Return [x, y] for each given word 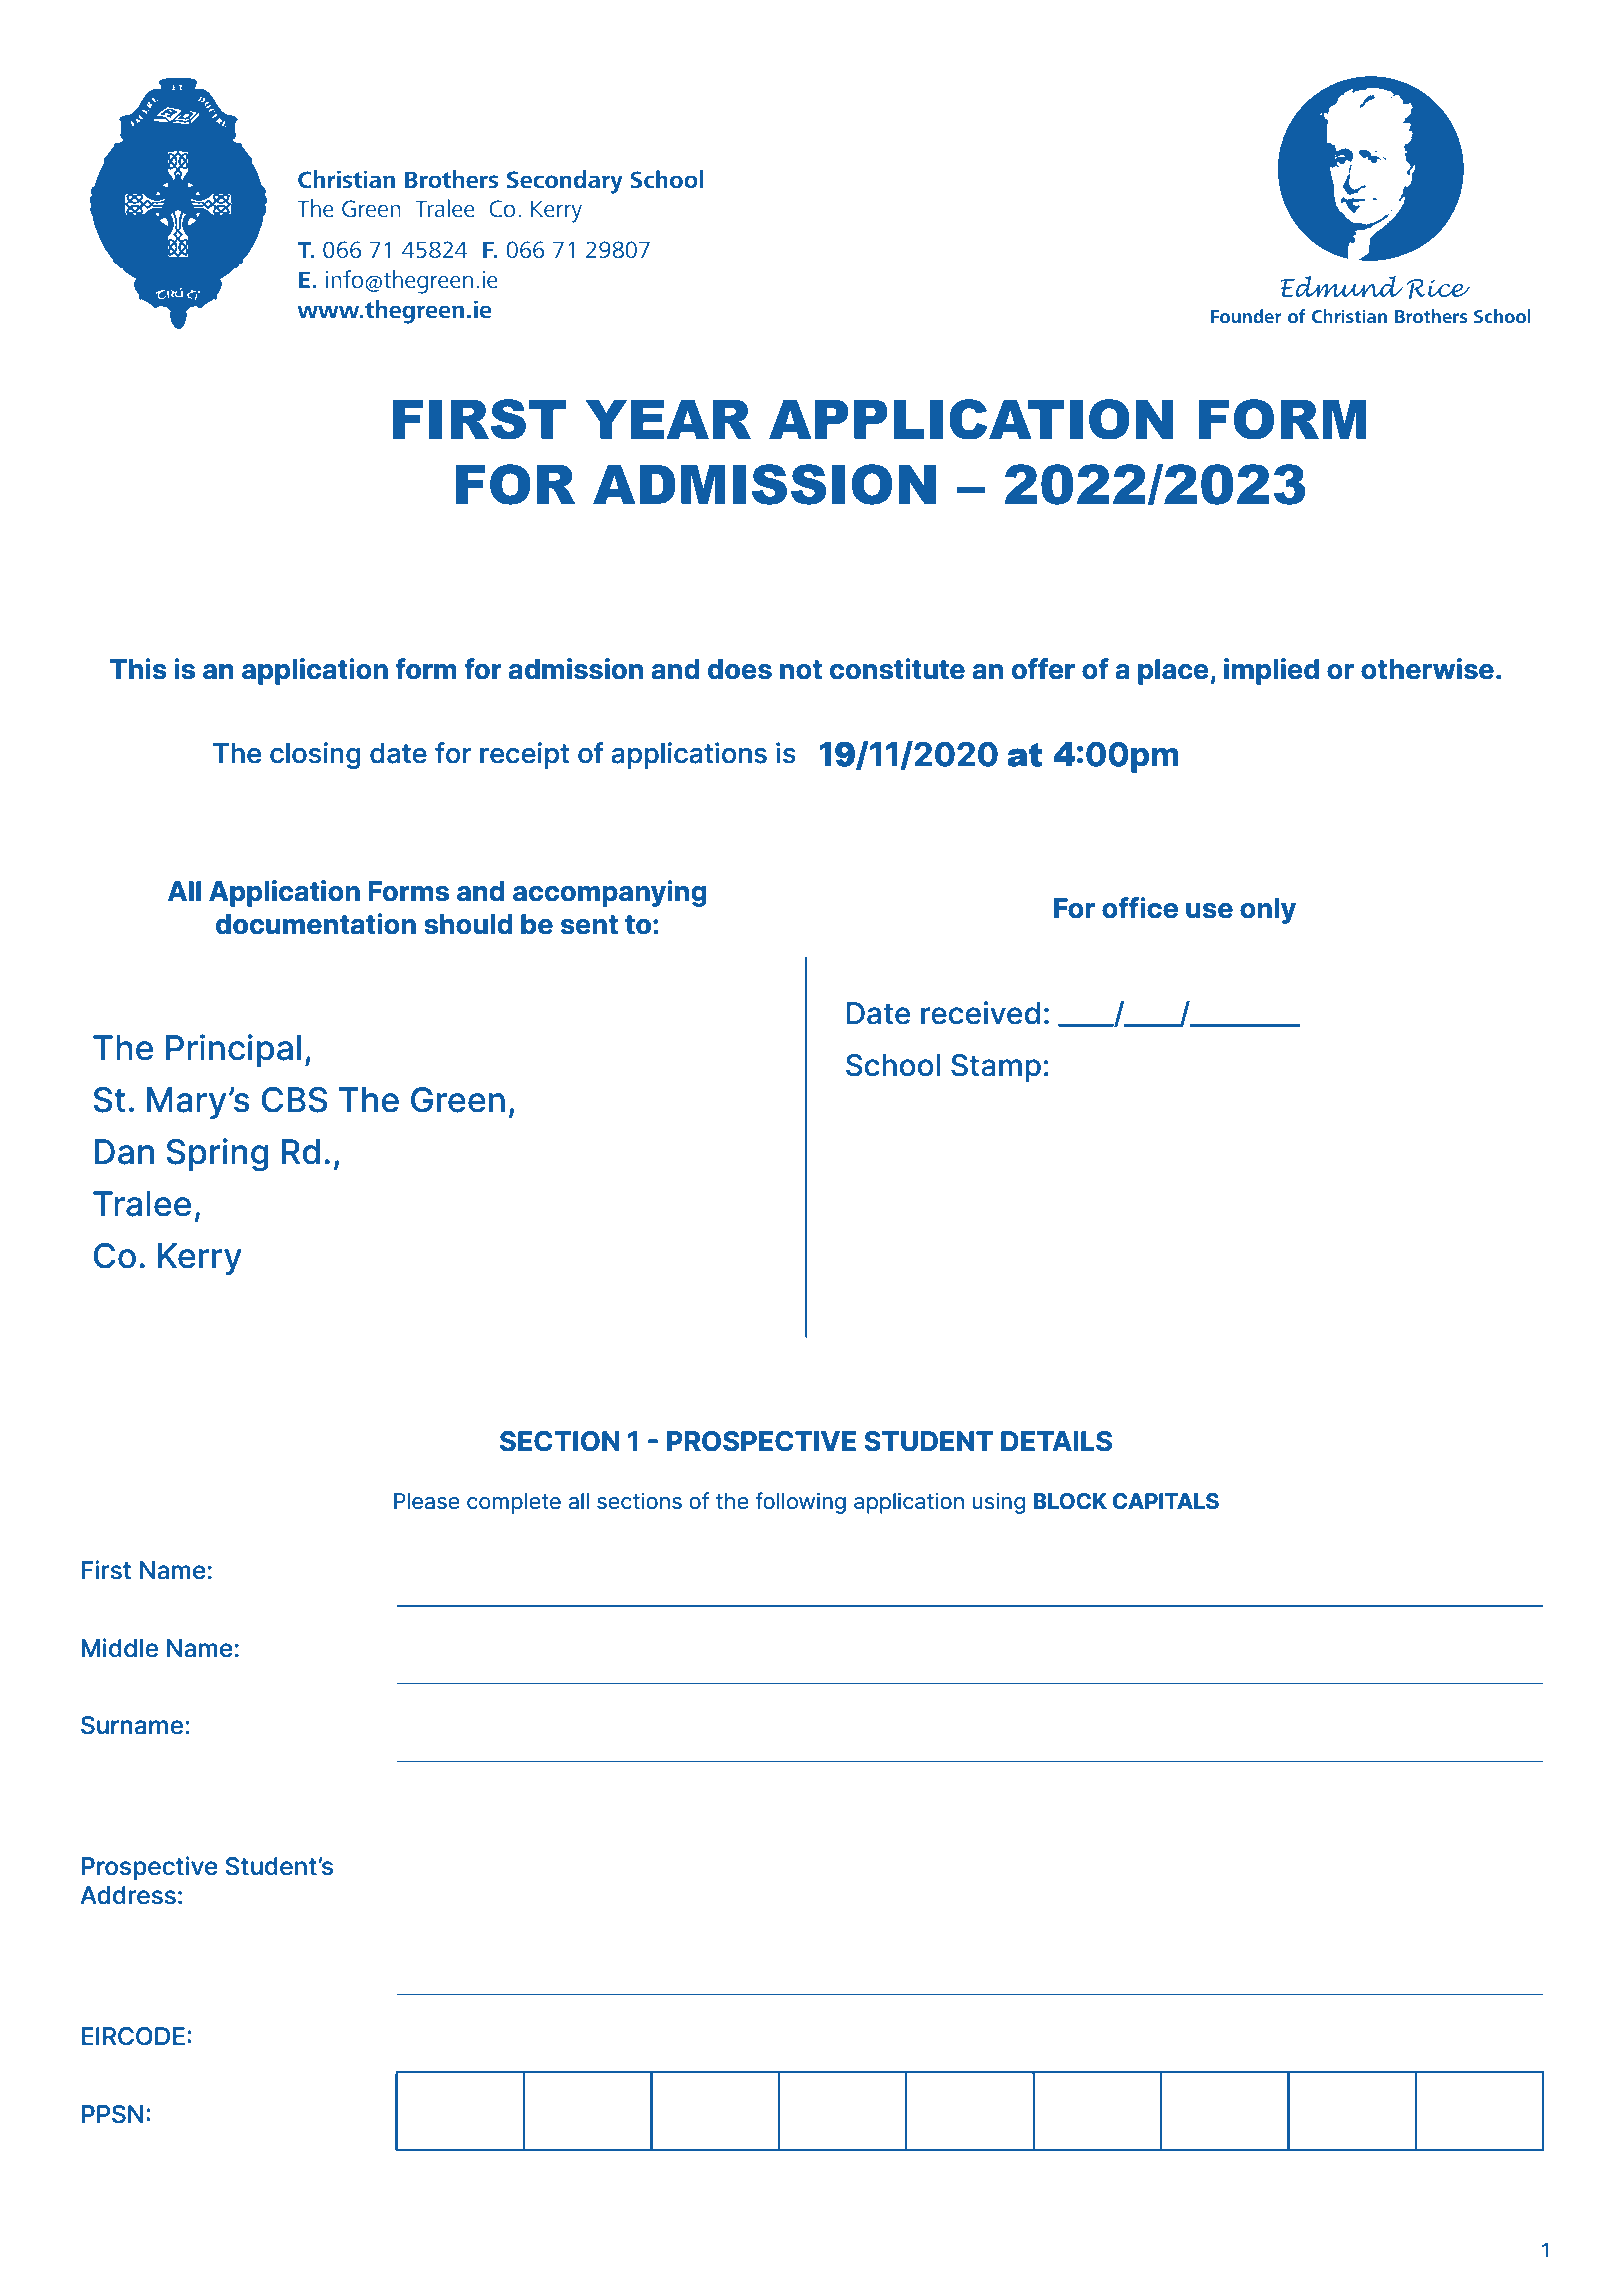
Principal [233, 1050]
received [980, 1013]
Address [128, 1895]
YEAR [668, 419]
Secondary [565, 182]
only [1268, 911]
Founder [1246, 316]
